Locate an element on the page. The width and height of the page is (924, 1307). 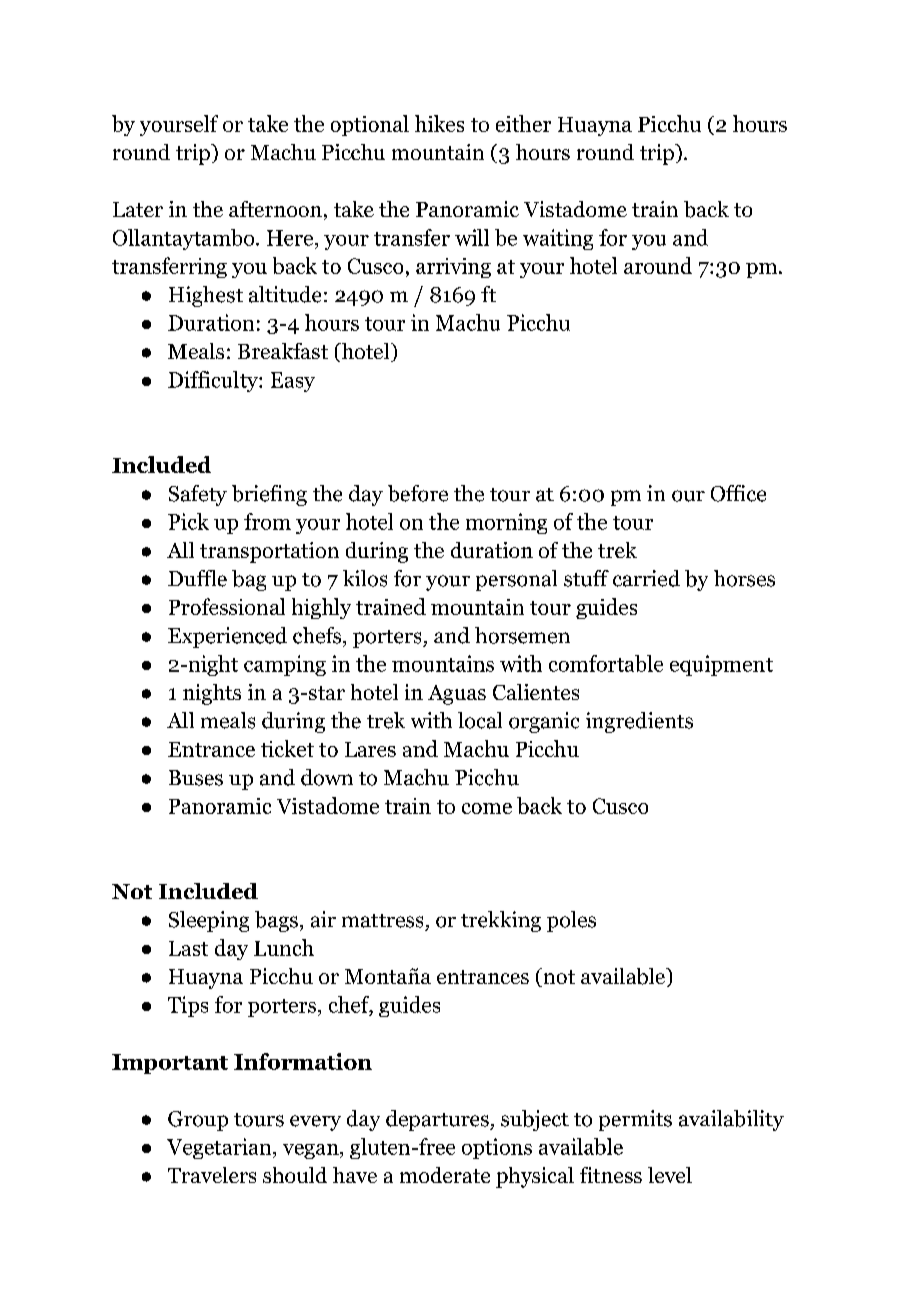
ingredients is located at coordinates (639, 722).
